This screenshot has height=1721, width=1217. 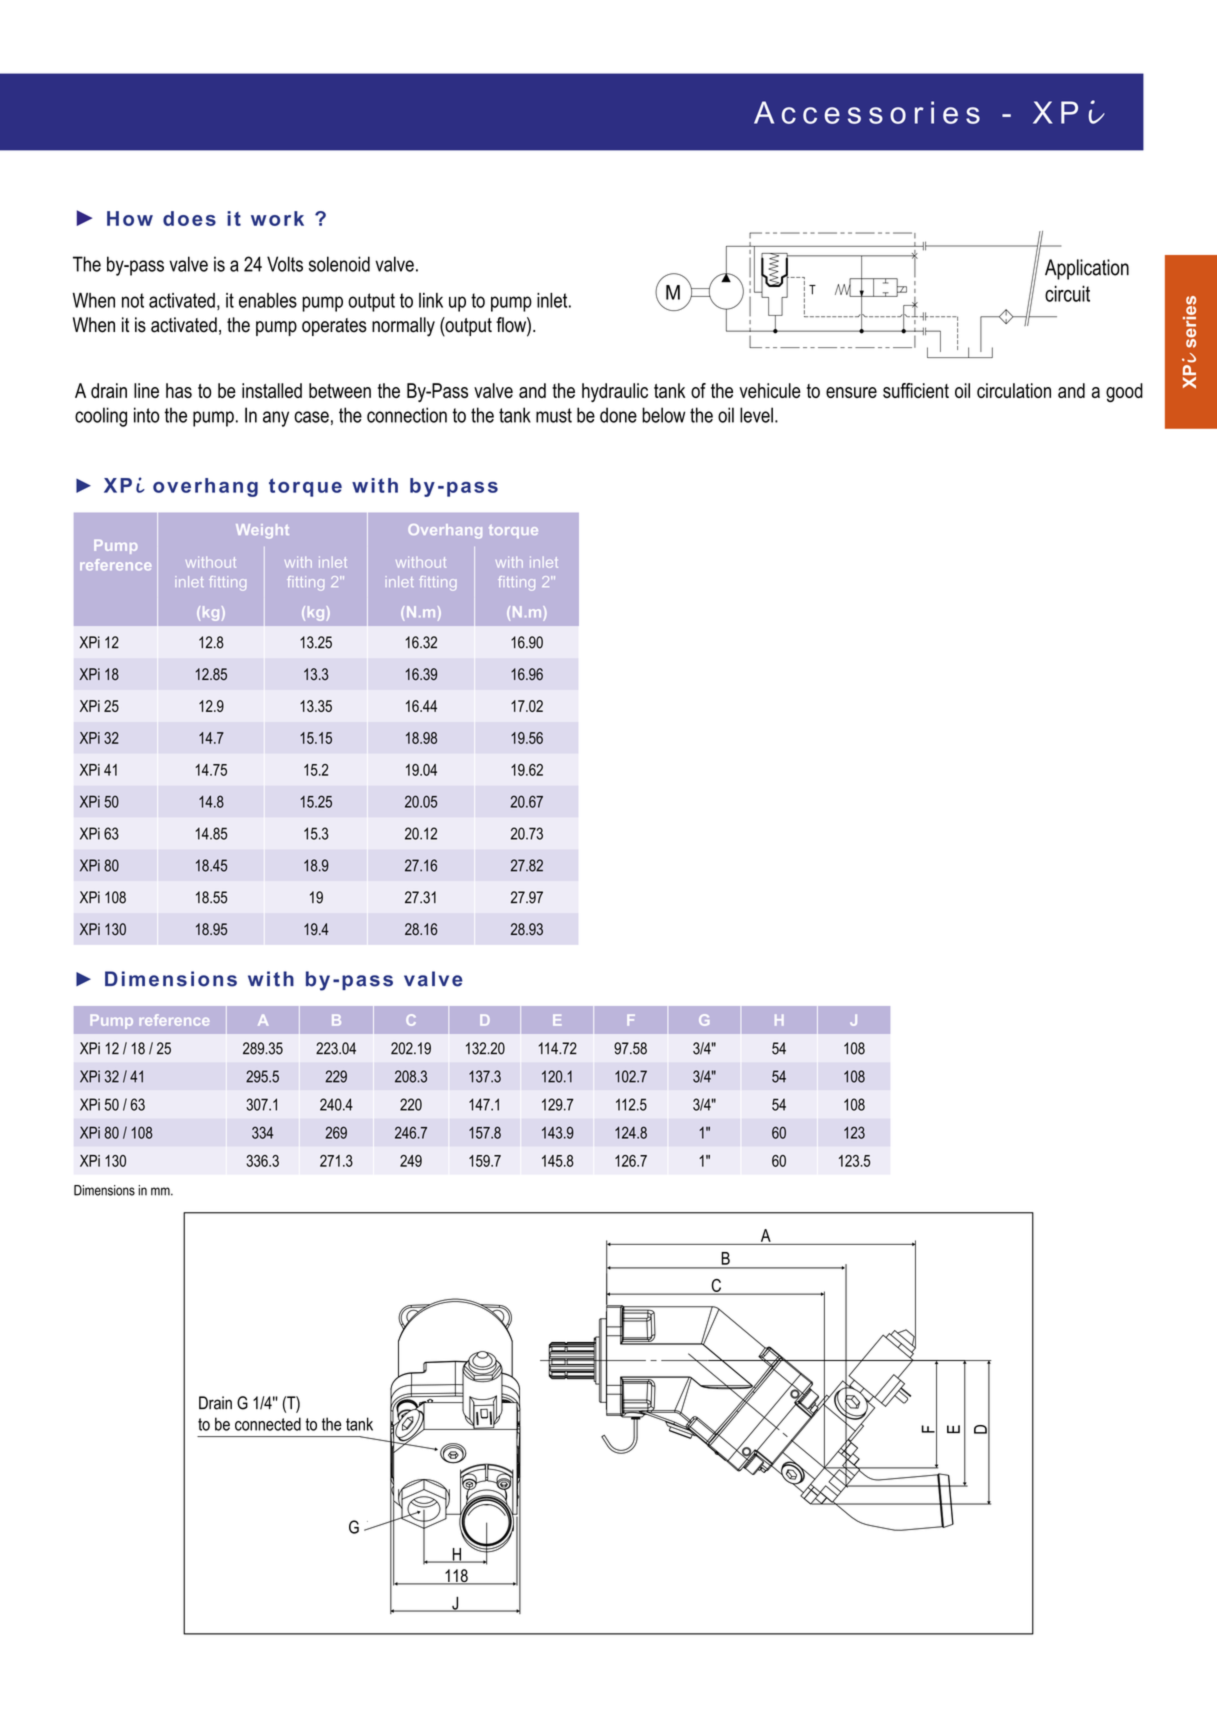 I want to click on connected, so click(x=268, y=1424).
